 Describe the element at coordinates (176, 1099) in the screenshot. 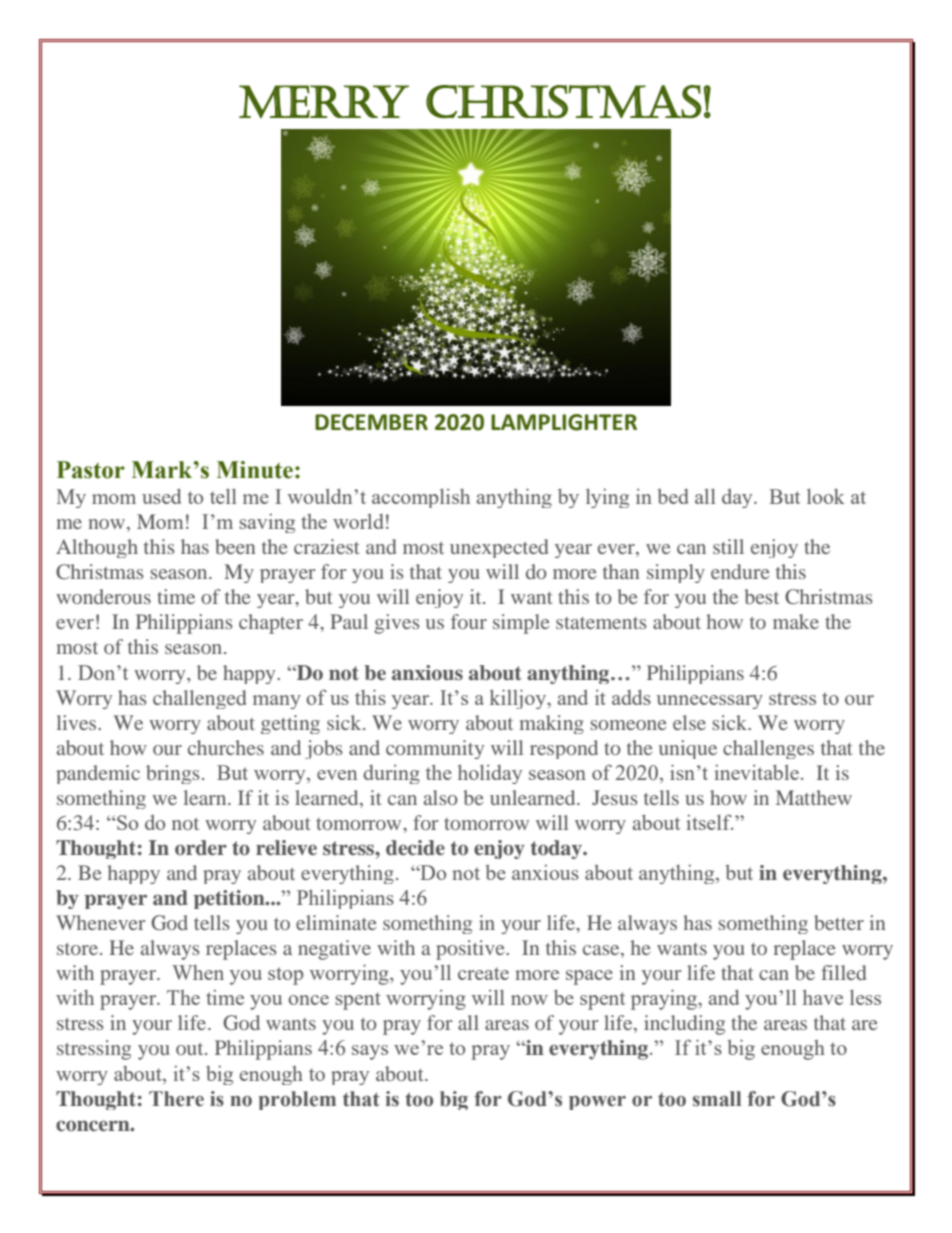

I see `There` at that location.
